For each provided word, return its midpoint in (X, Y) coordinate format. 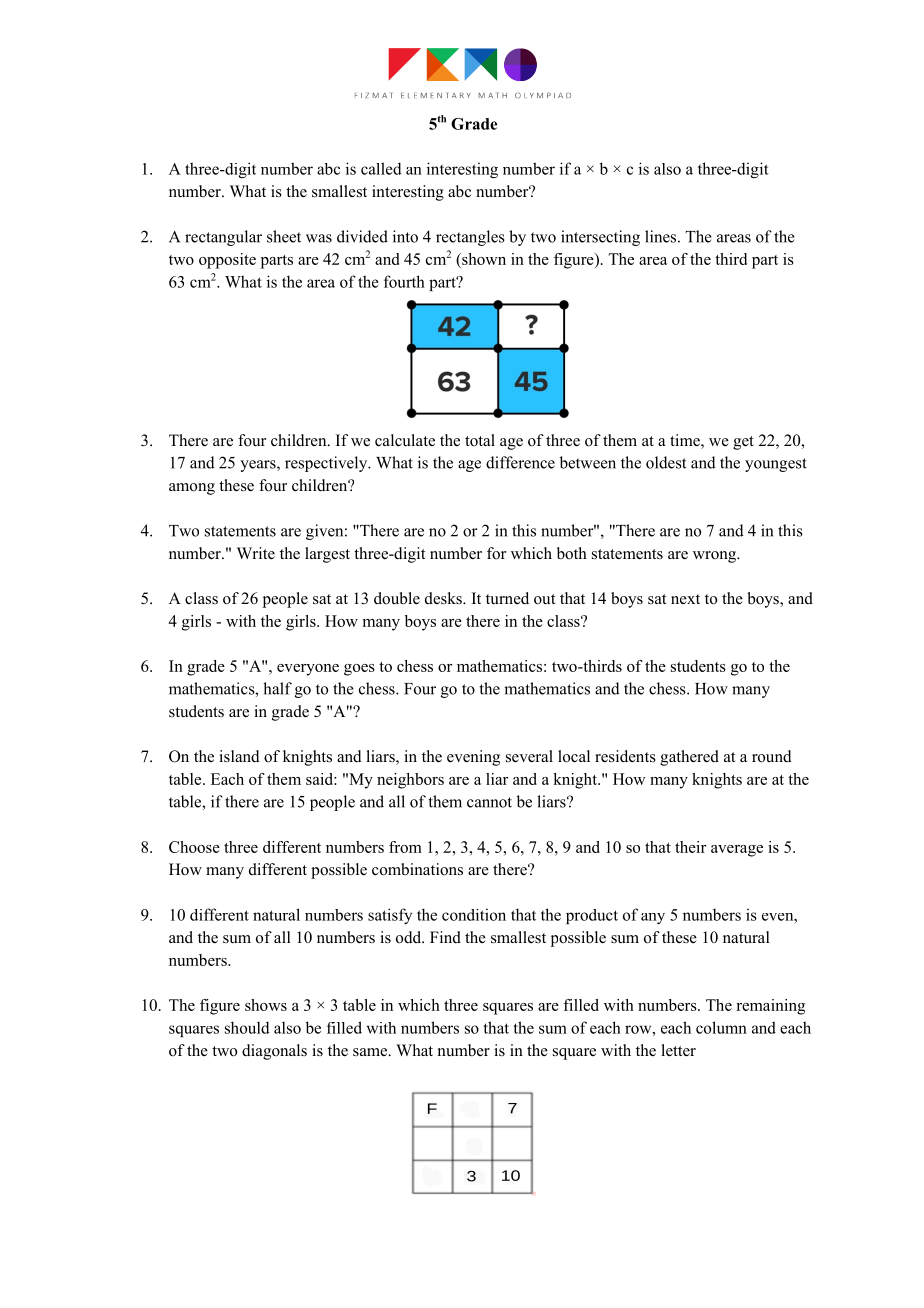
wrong (715, 557)
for (496, 553)
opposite (227, 261)
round (772, 756)
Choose (194, 847)
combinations (417, 869)
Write (256, 553)
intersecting (600, 238)
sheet (284, 236)
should (247, 1027)
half (277, 688)
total (480, 440)
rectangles (470, 238)
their (691, 847)
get (743, 443)
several (529, 756)
